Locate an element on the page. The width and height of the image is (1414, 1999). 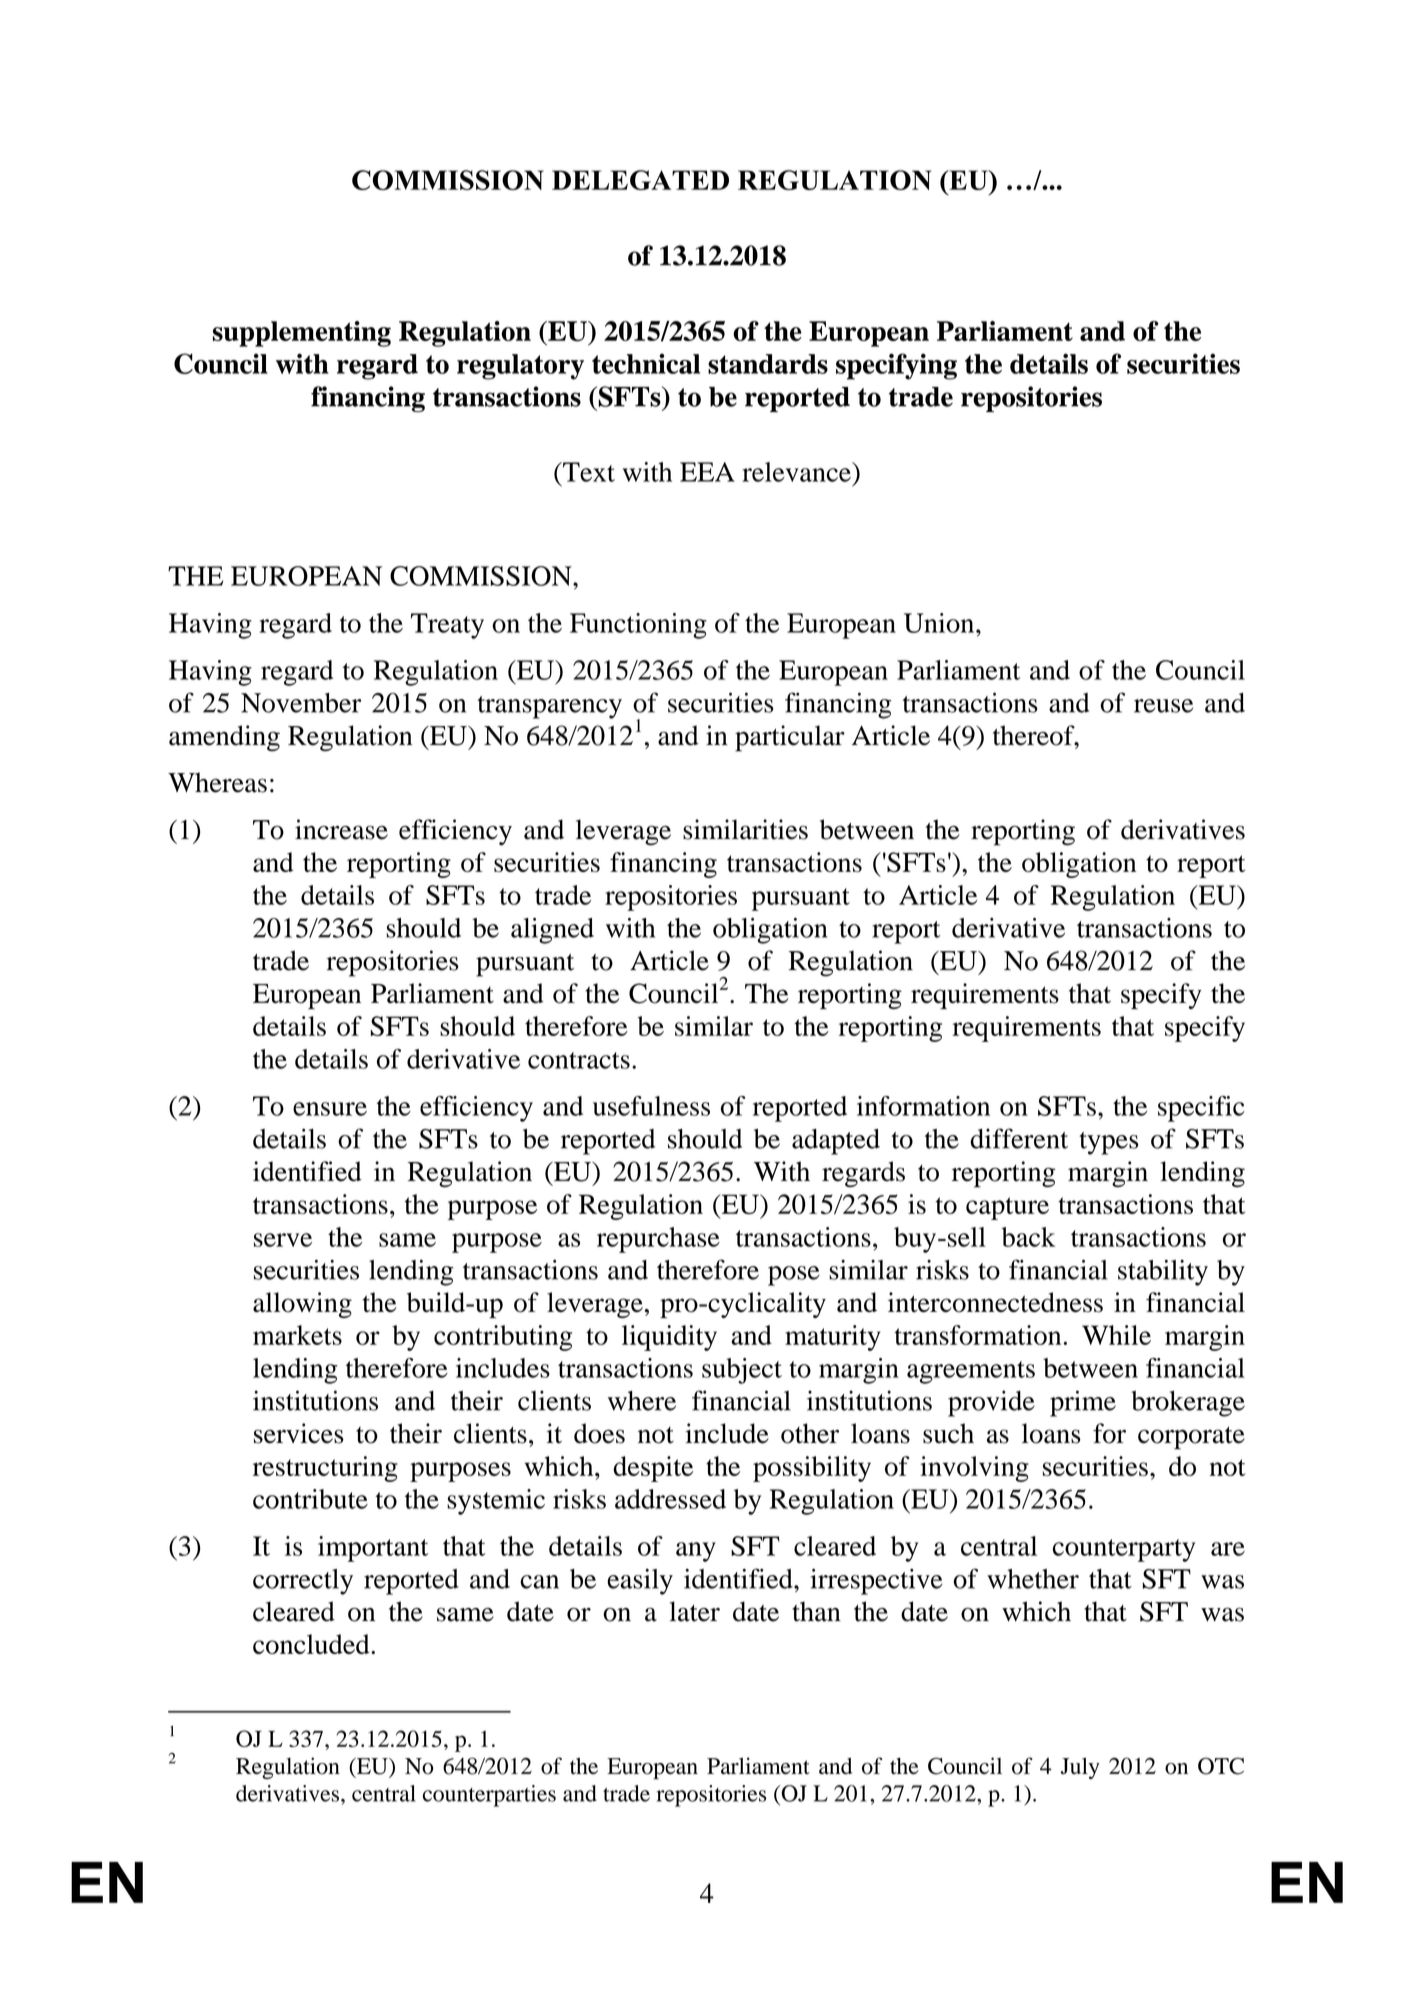
standards is located at coordinates (768, 364).
